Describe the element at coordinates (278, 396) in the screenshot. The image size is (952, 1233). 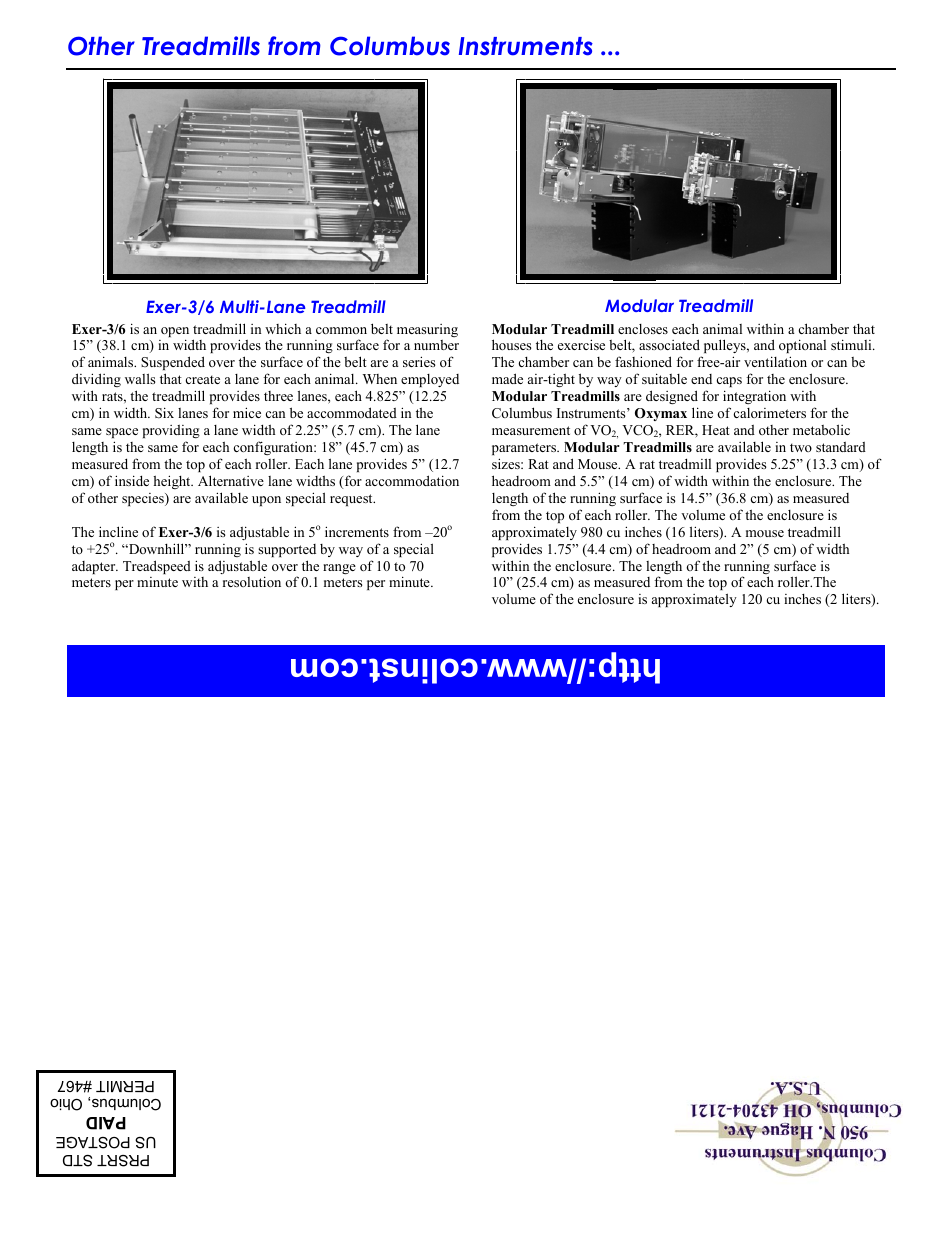
I see `three` at that location.
